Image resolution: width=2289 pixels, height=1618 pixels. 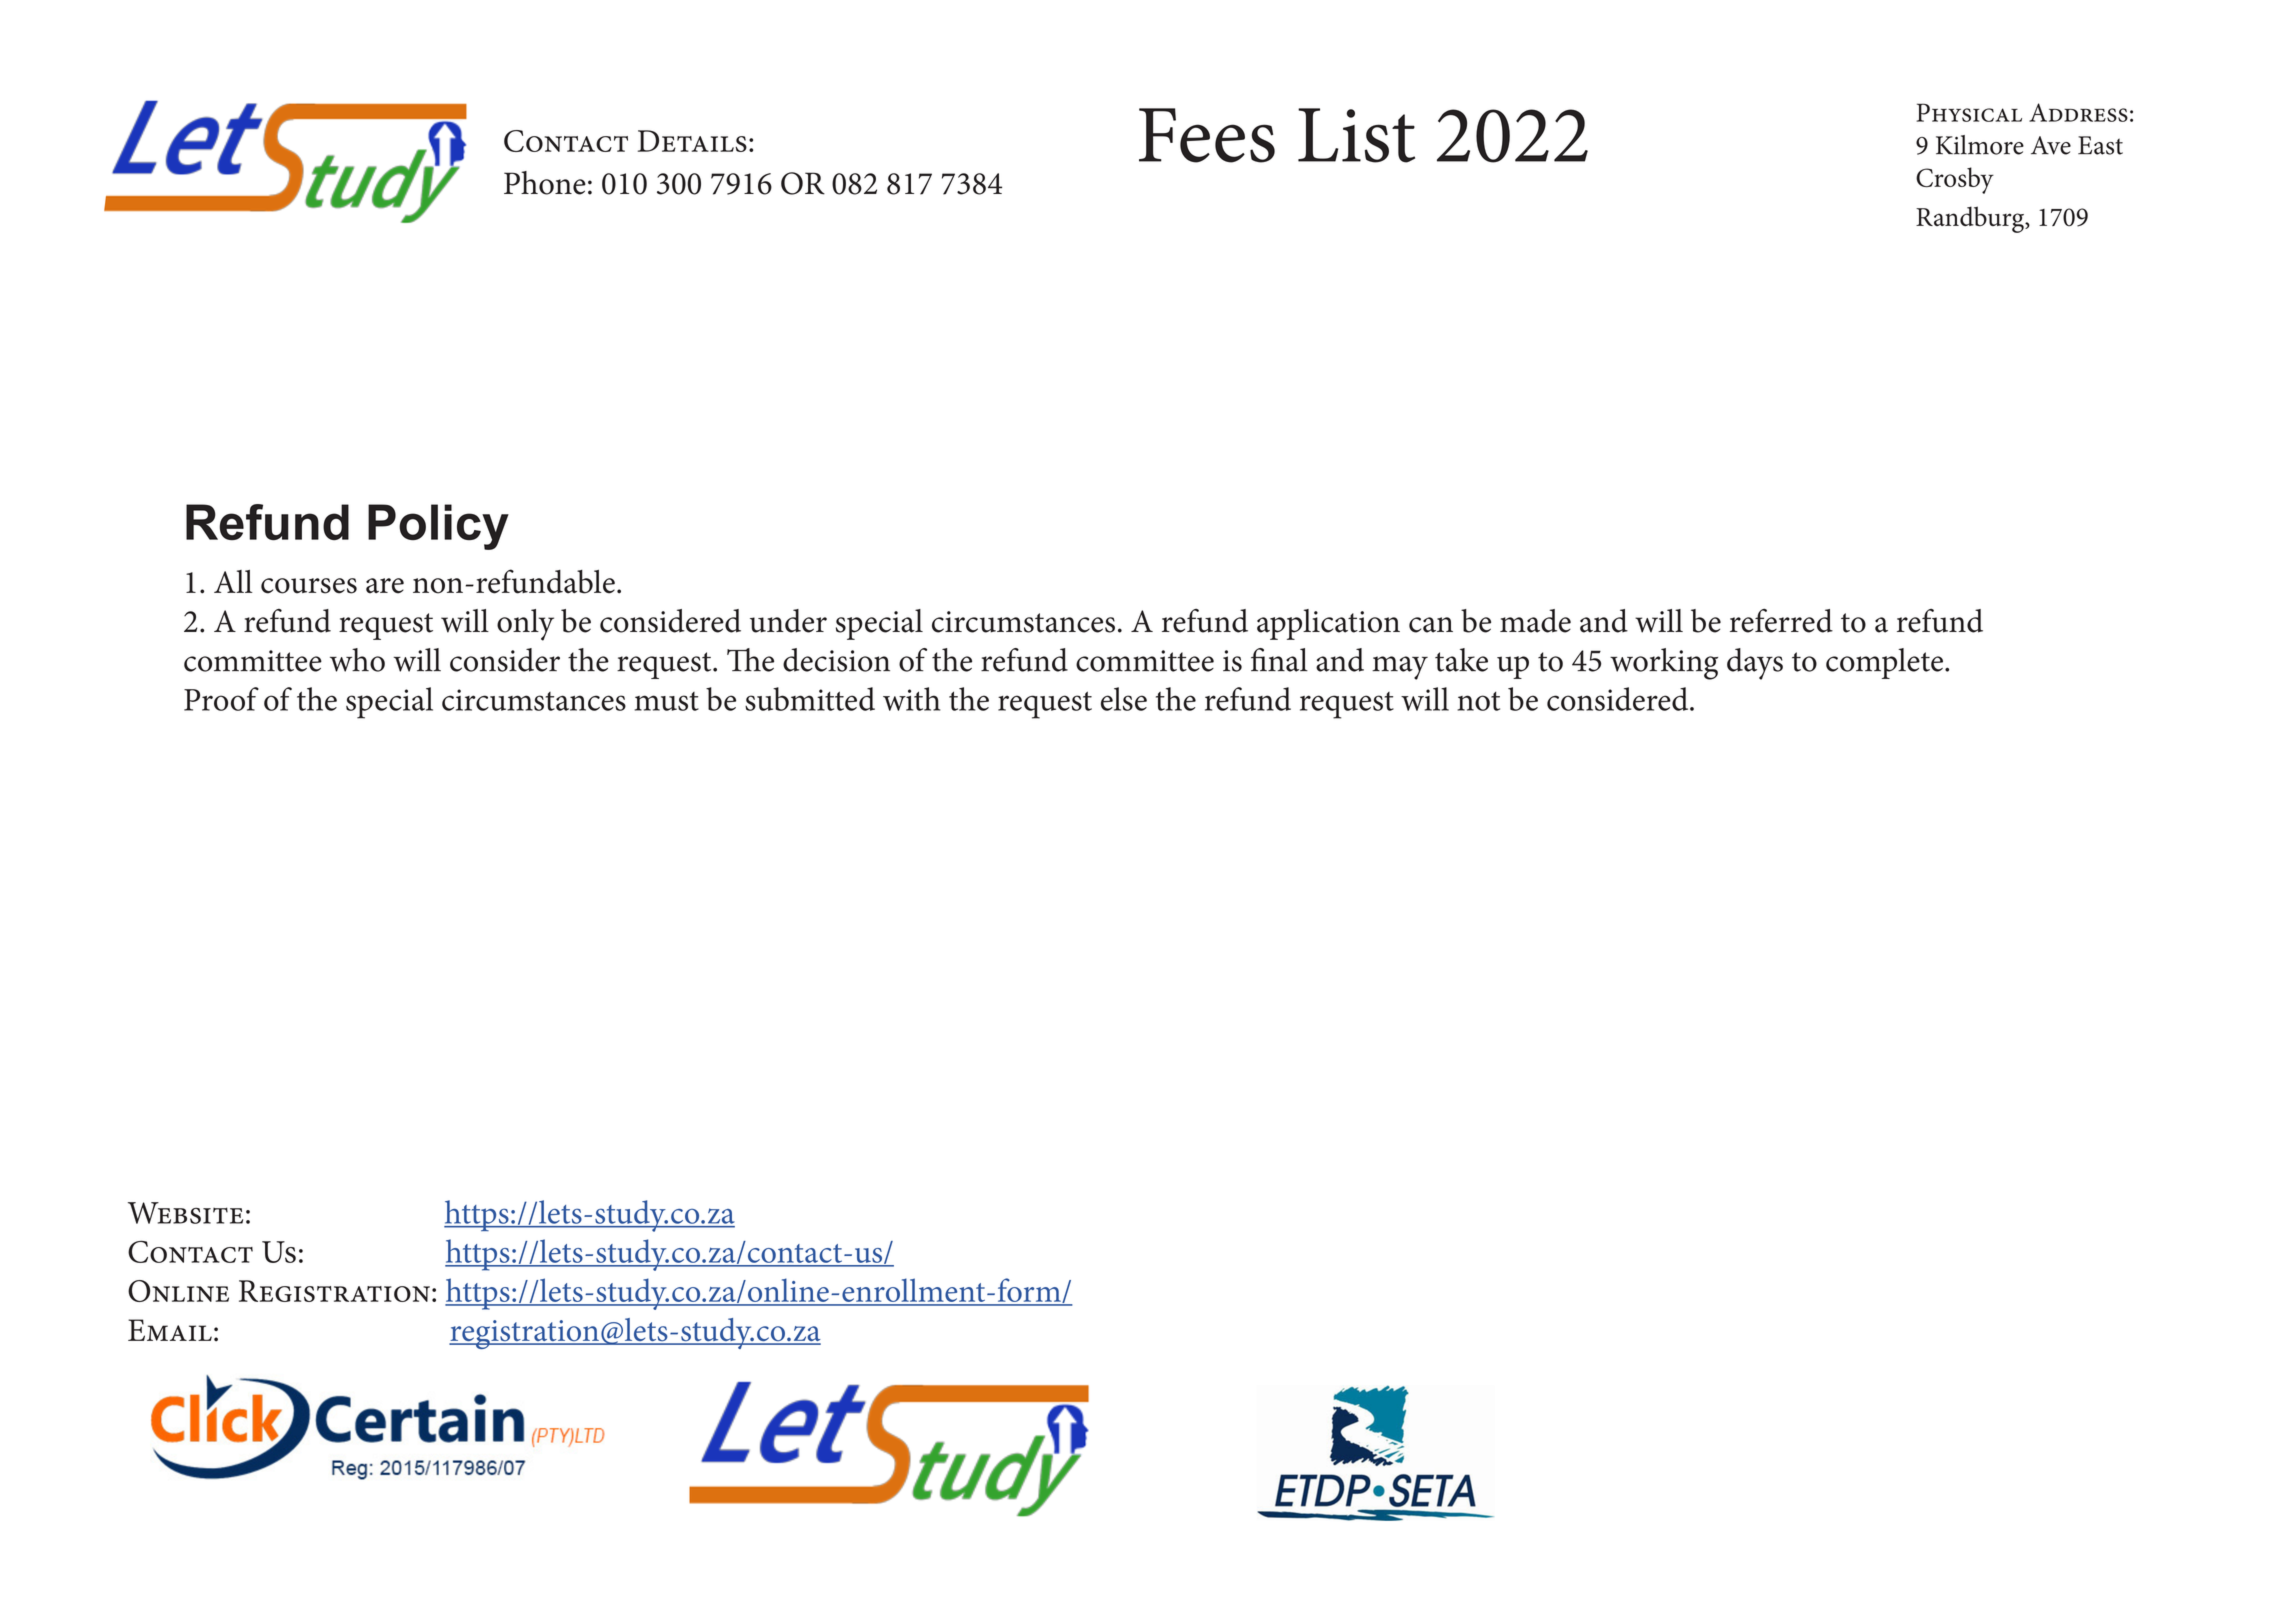 What do you see at coordinates (545, 183) in the document?
I see `Phone` at bounding box center [545, 183].
